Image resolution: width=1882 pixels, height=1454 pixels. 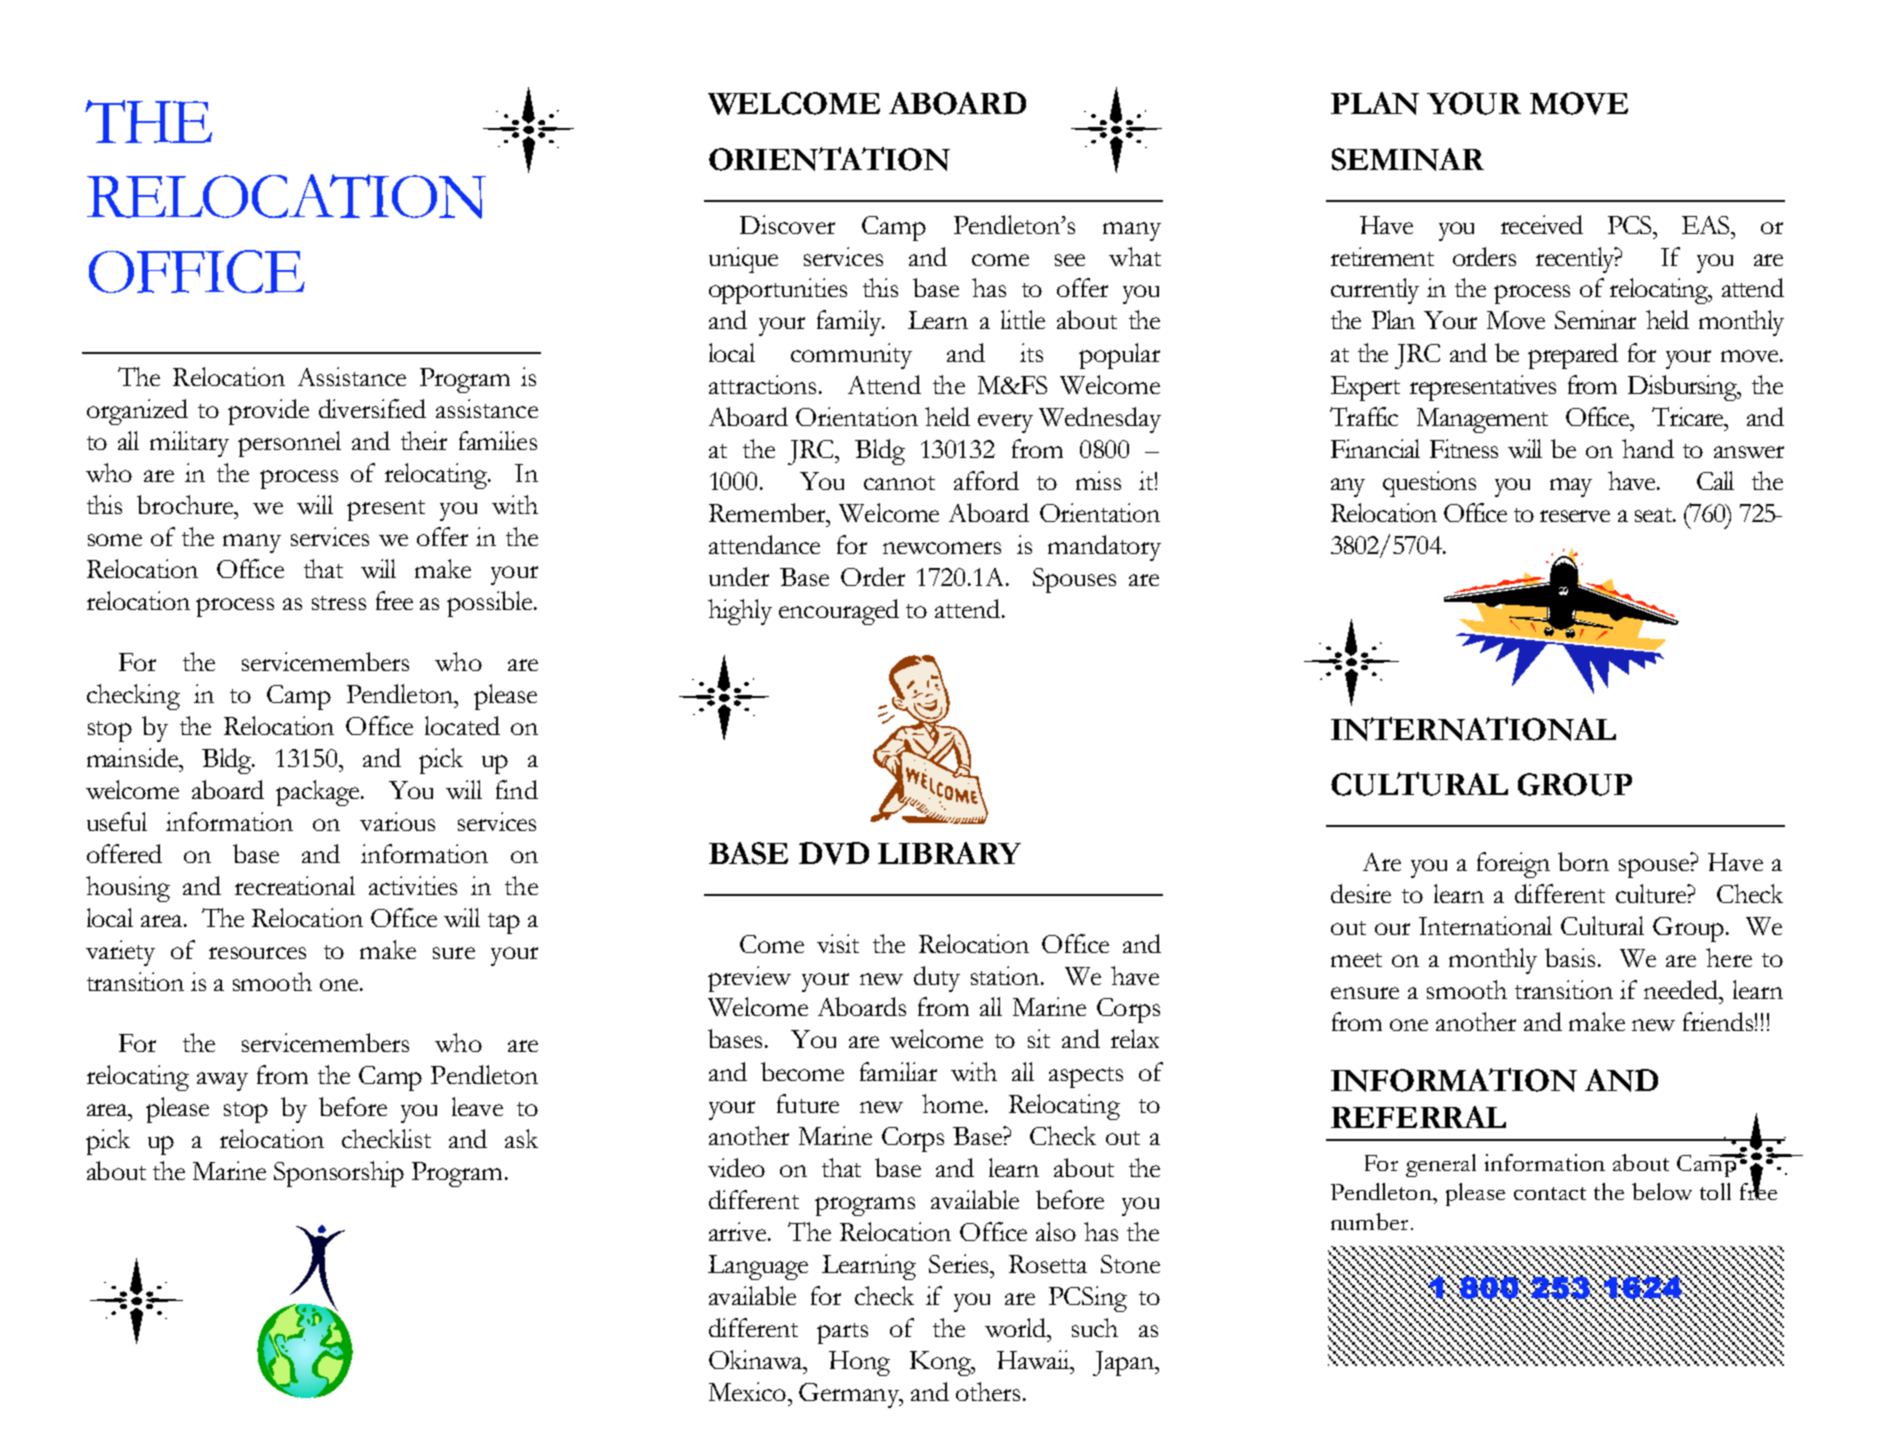 What do you see at coordinates (1070, 260) in the screenshot?
I see `see` at bounding box center [1070, 260].
